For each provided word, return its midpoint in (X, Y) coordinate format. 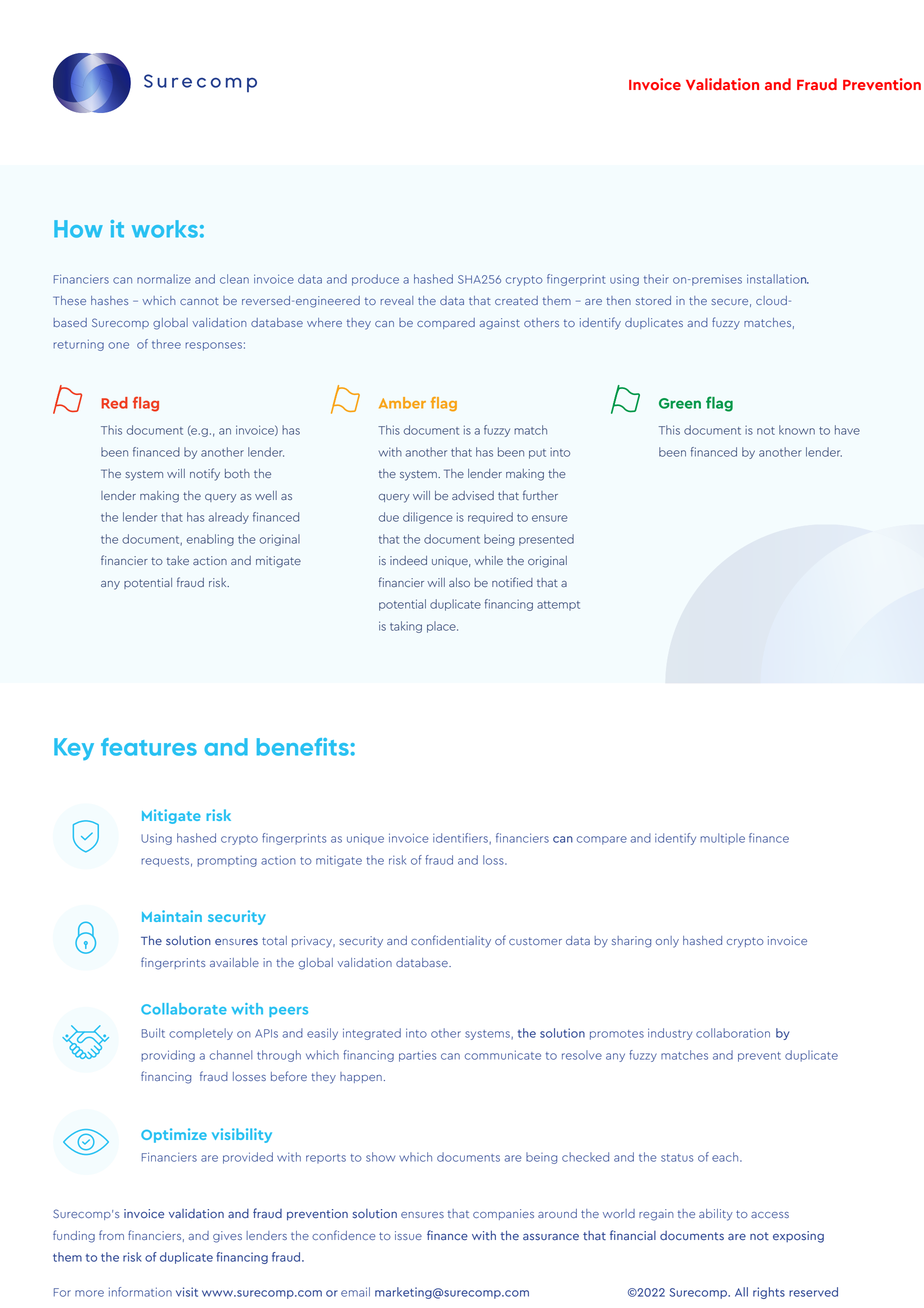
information (140, 1292)
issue (408, 1235)
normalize (164, 279)
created (516, 300)
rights (769, 1293)
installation (778, 279)
